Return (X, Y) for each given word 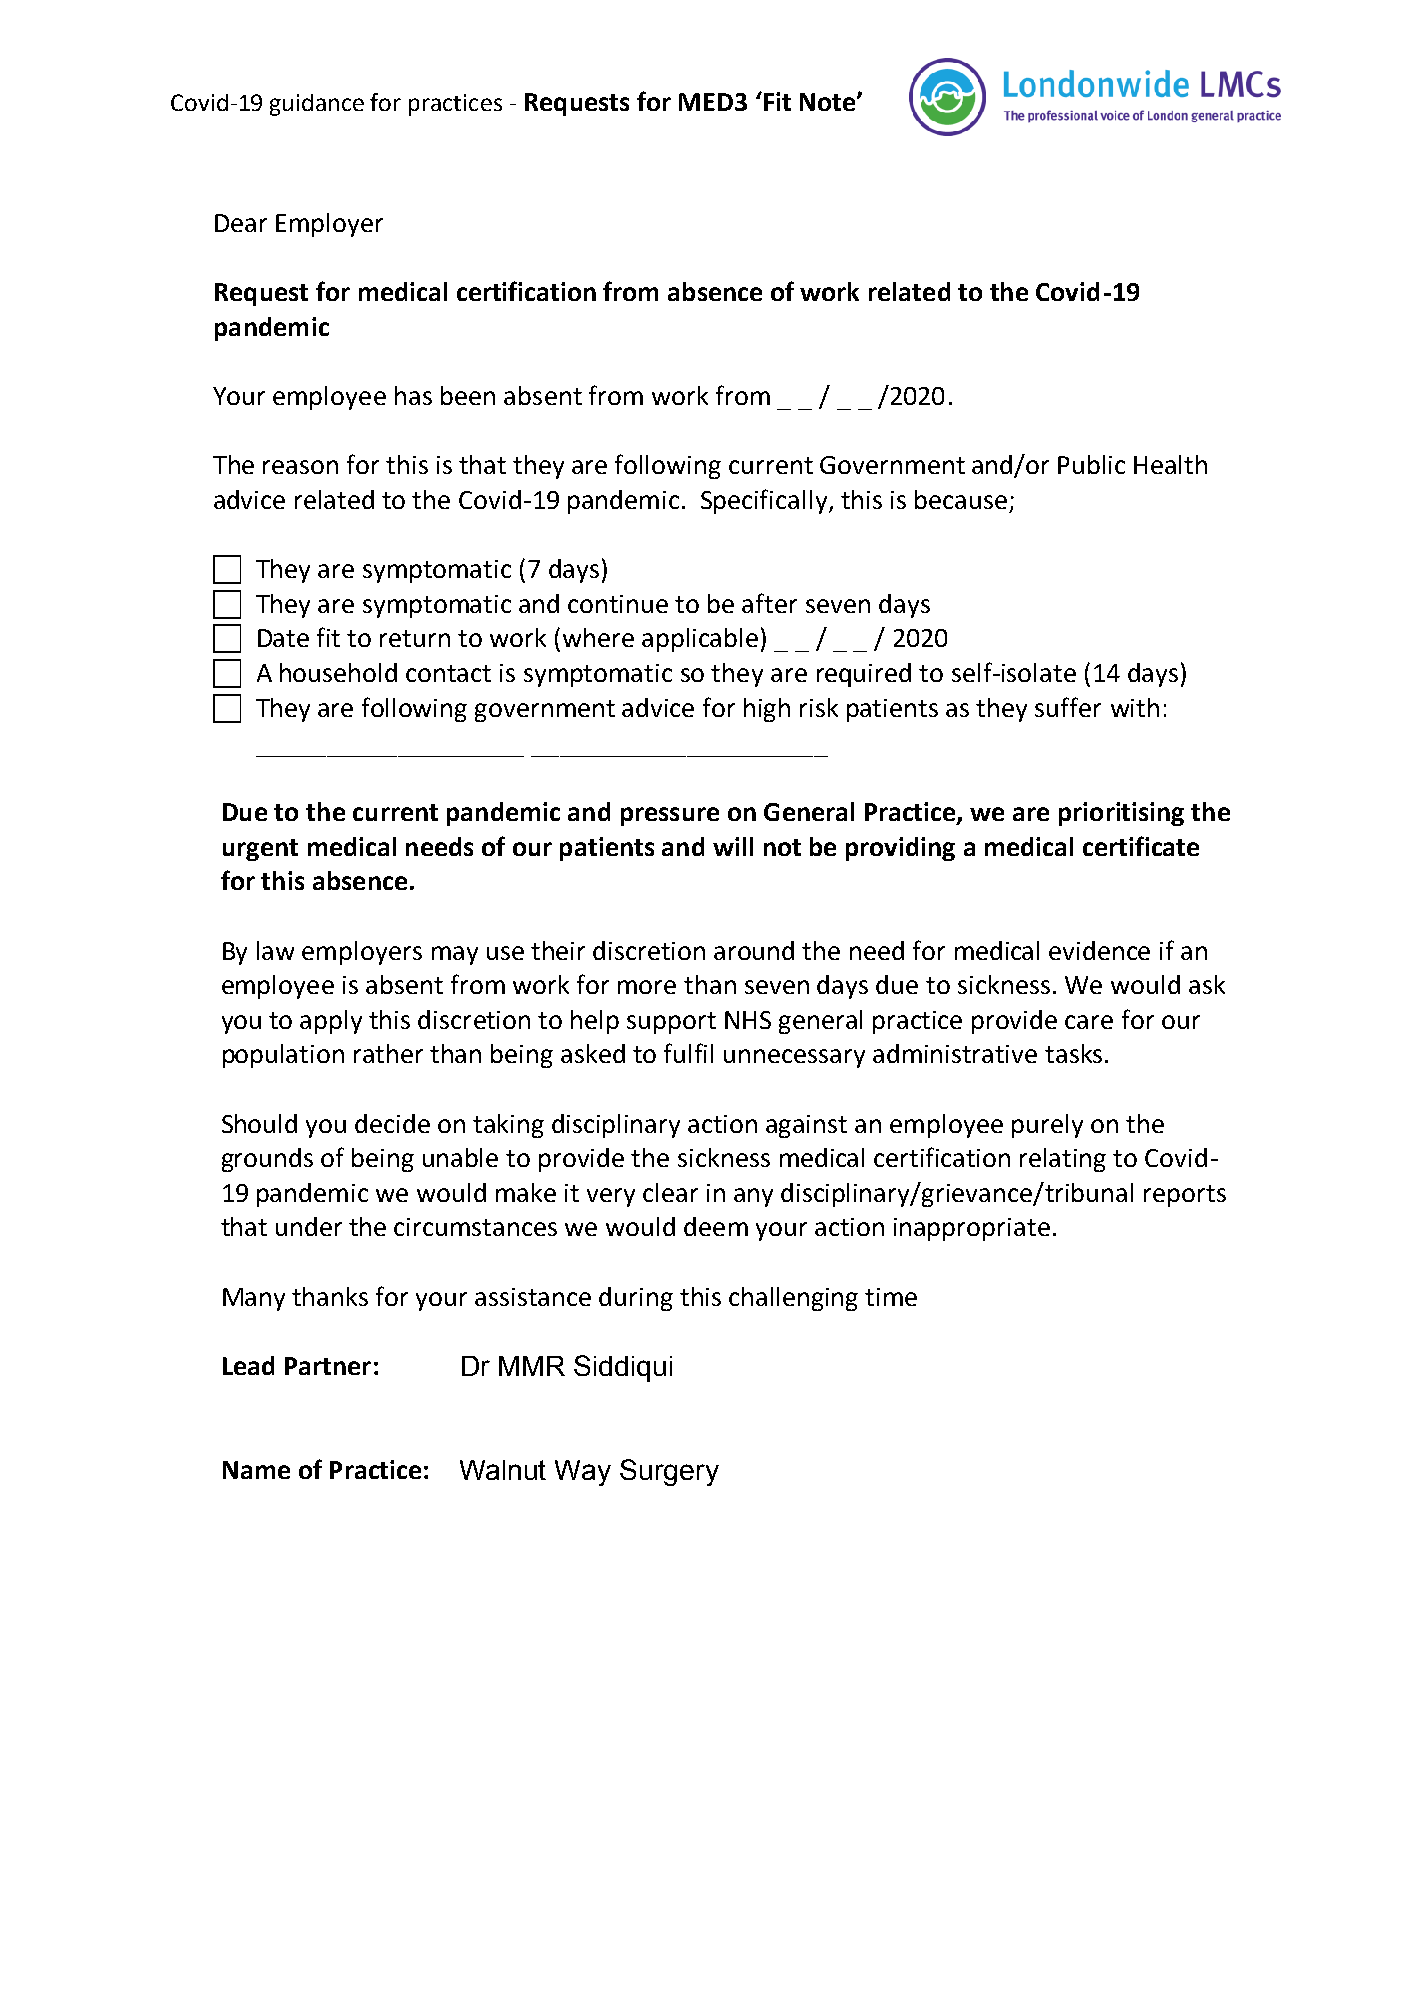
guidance (317, 105)
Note (829, 102)
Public (1091, 464)
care (1089, 1022)
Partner (328, 1366)
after (769, 603)
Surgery (669, 1472)
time (891, 1297)
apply (331, 1022)
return (415, 638)
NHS (748, 1020)
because (961, 499)
